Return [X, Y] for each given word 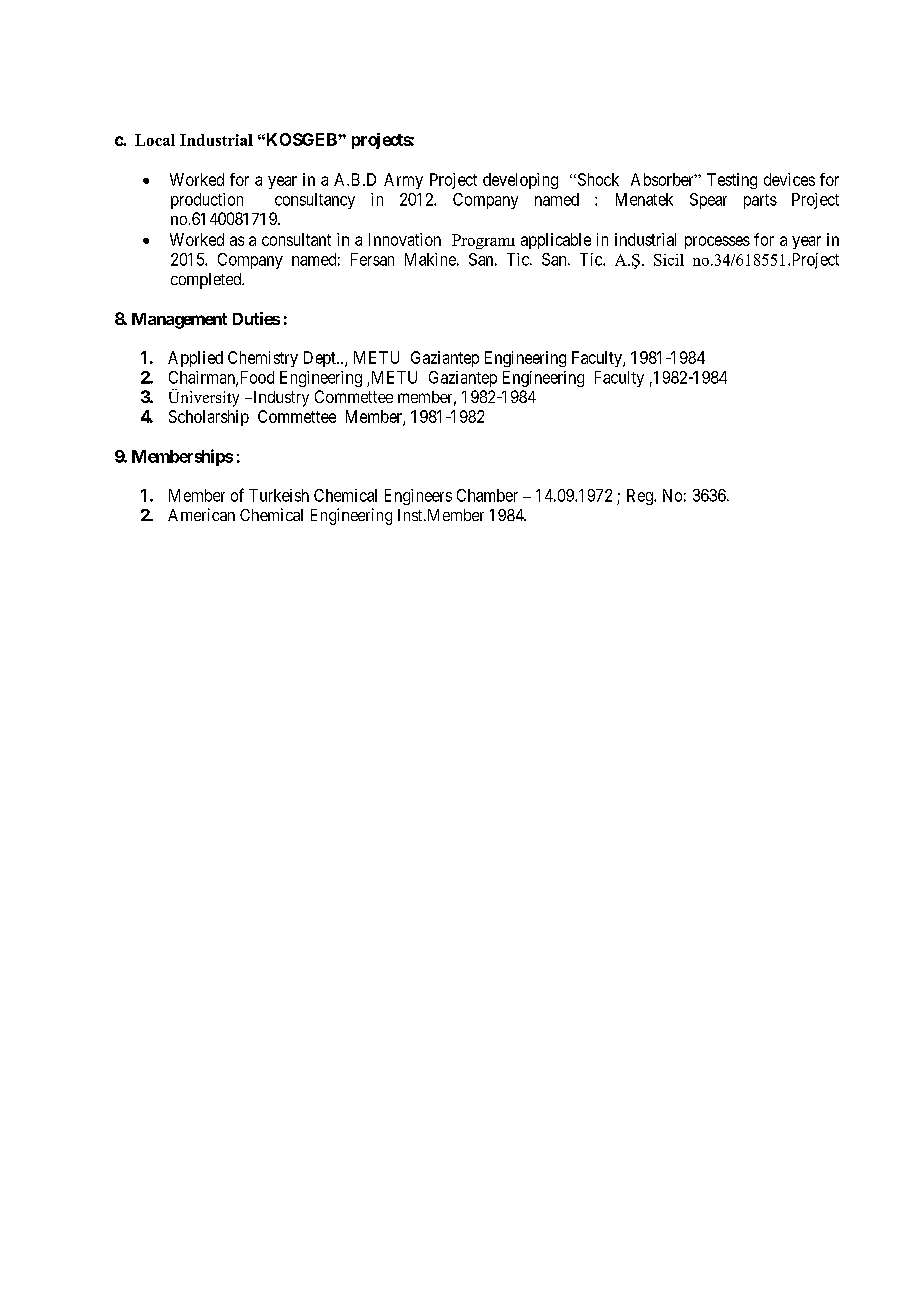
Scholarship [209, 418]
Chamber [487, 495]
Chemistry [263, 359]
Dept [321, 359]
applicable [556, 241]
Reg [641, 497]
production [207, 201]
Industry [280, 399]
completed [207, 281]
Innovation [405, 239]
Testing [732, 181]
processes [717, 242]
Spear [708, 201]
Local [155, 140]
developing [520, 181]
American [201, 514]
